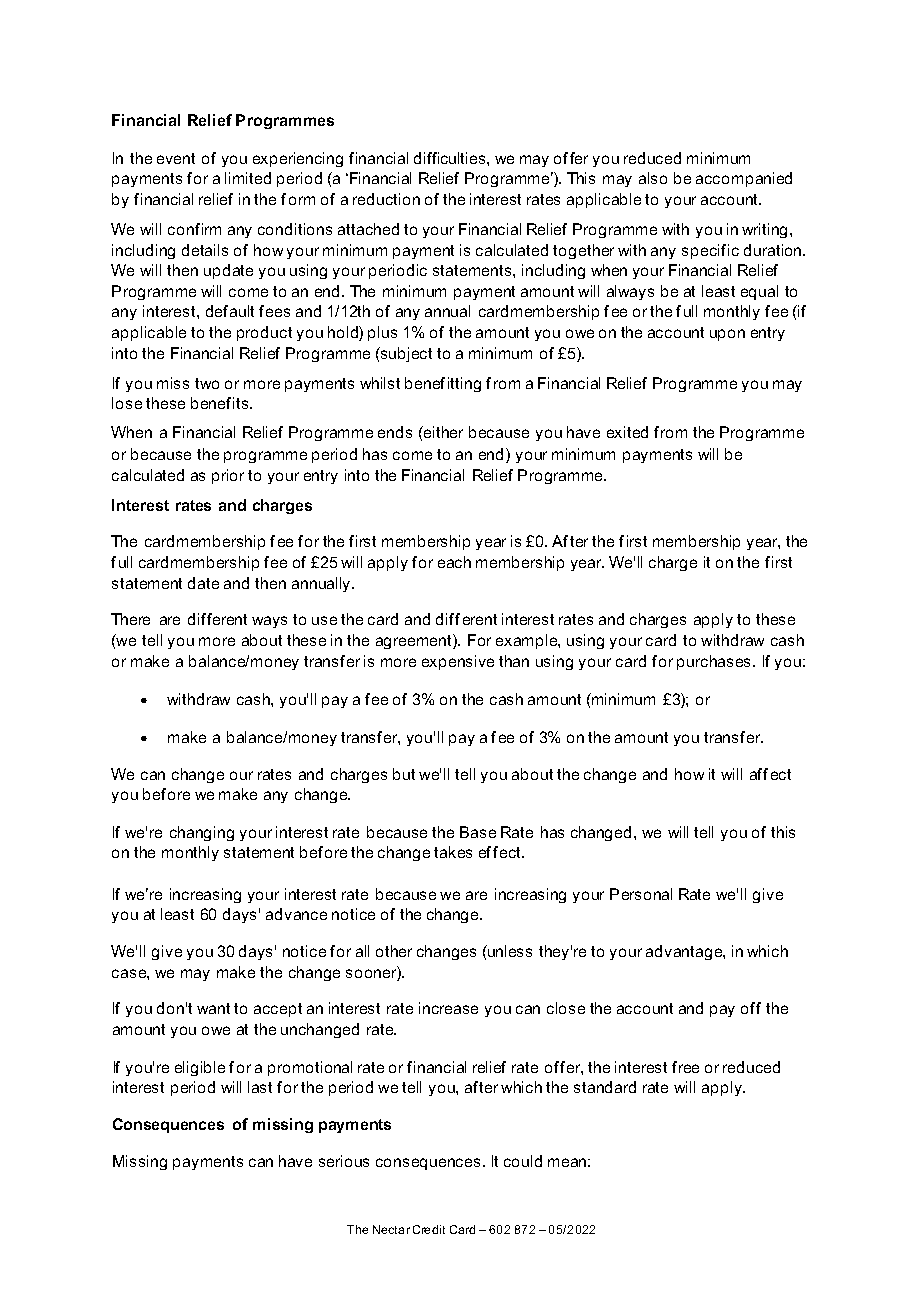 The height and width of the document is (1308, 924). Describe the element at coordinates (248, 178) in the document. I see `limited` at that location.
